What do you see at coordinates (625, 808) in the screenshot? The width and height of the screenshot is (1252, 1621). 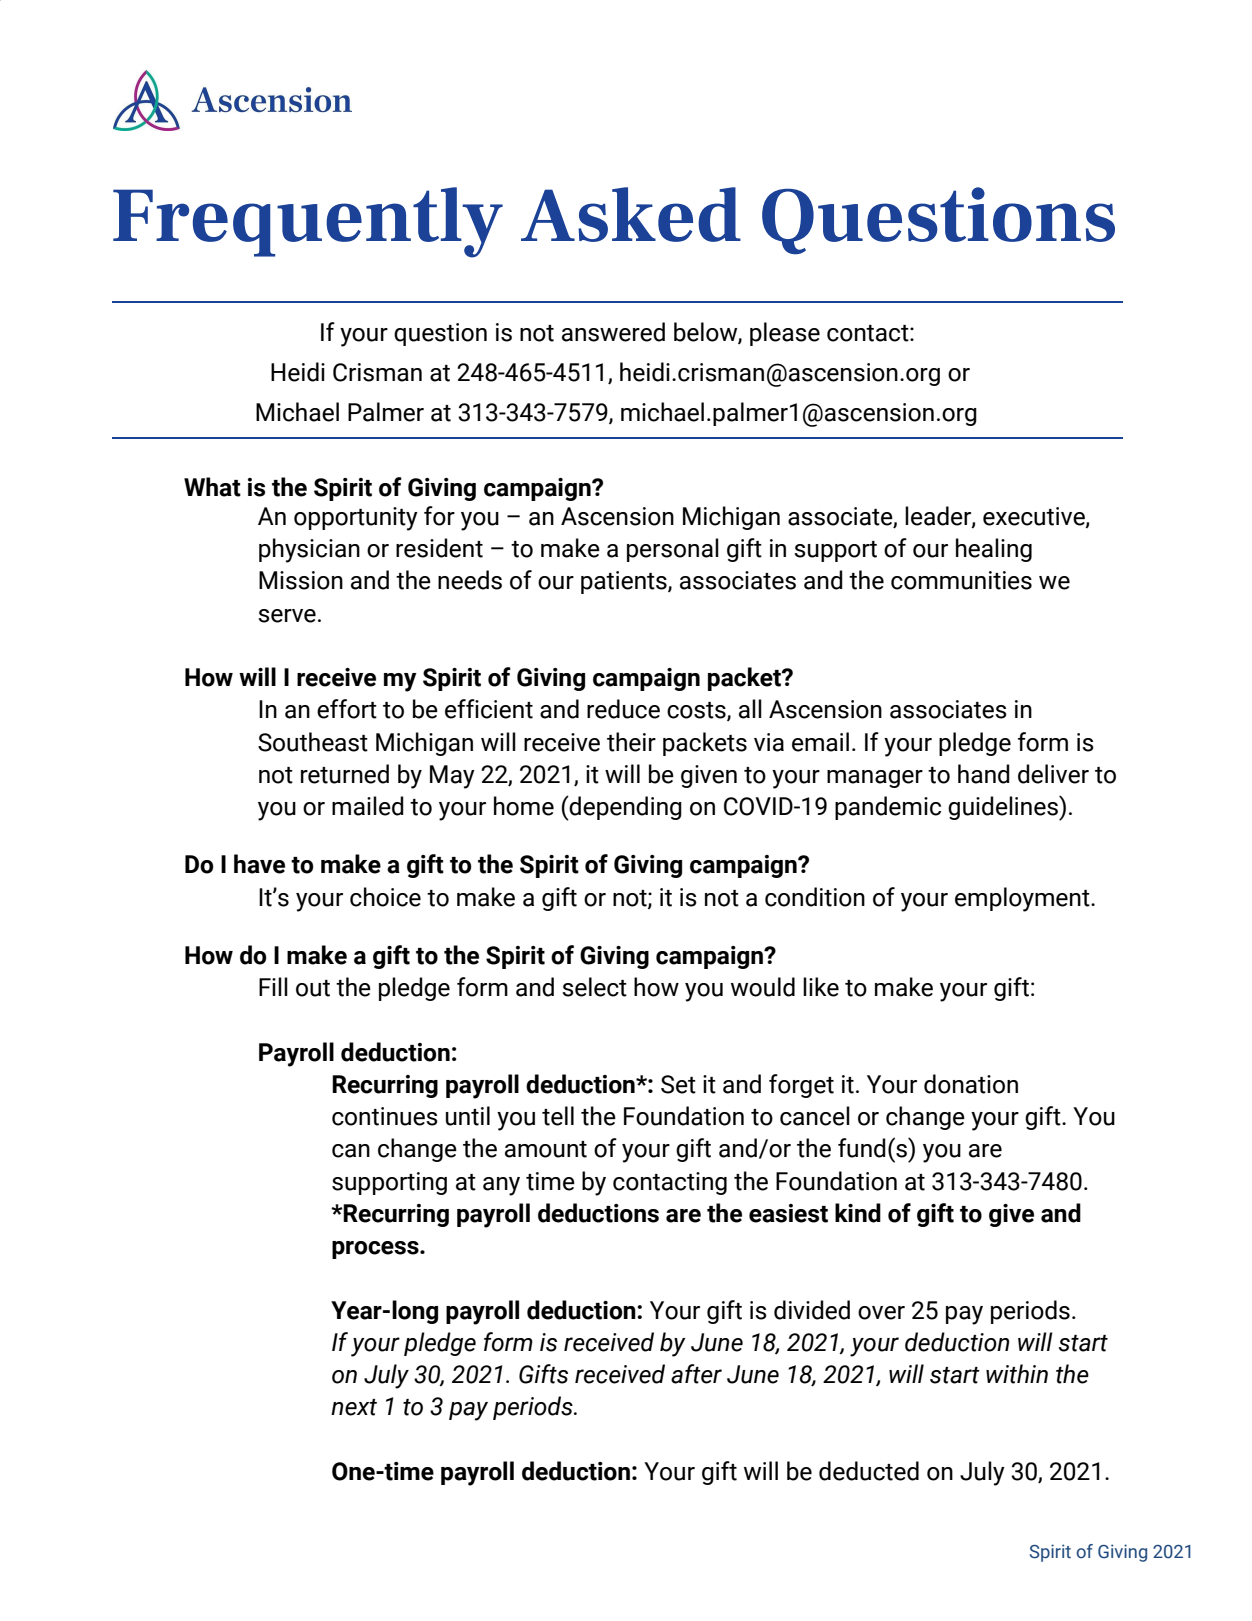 I see `depending` at bounding box center [625, 808].
